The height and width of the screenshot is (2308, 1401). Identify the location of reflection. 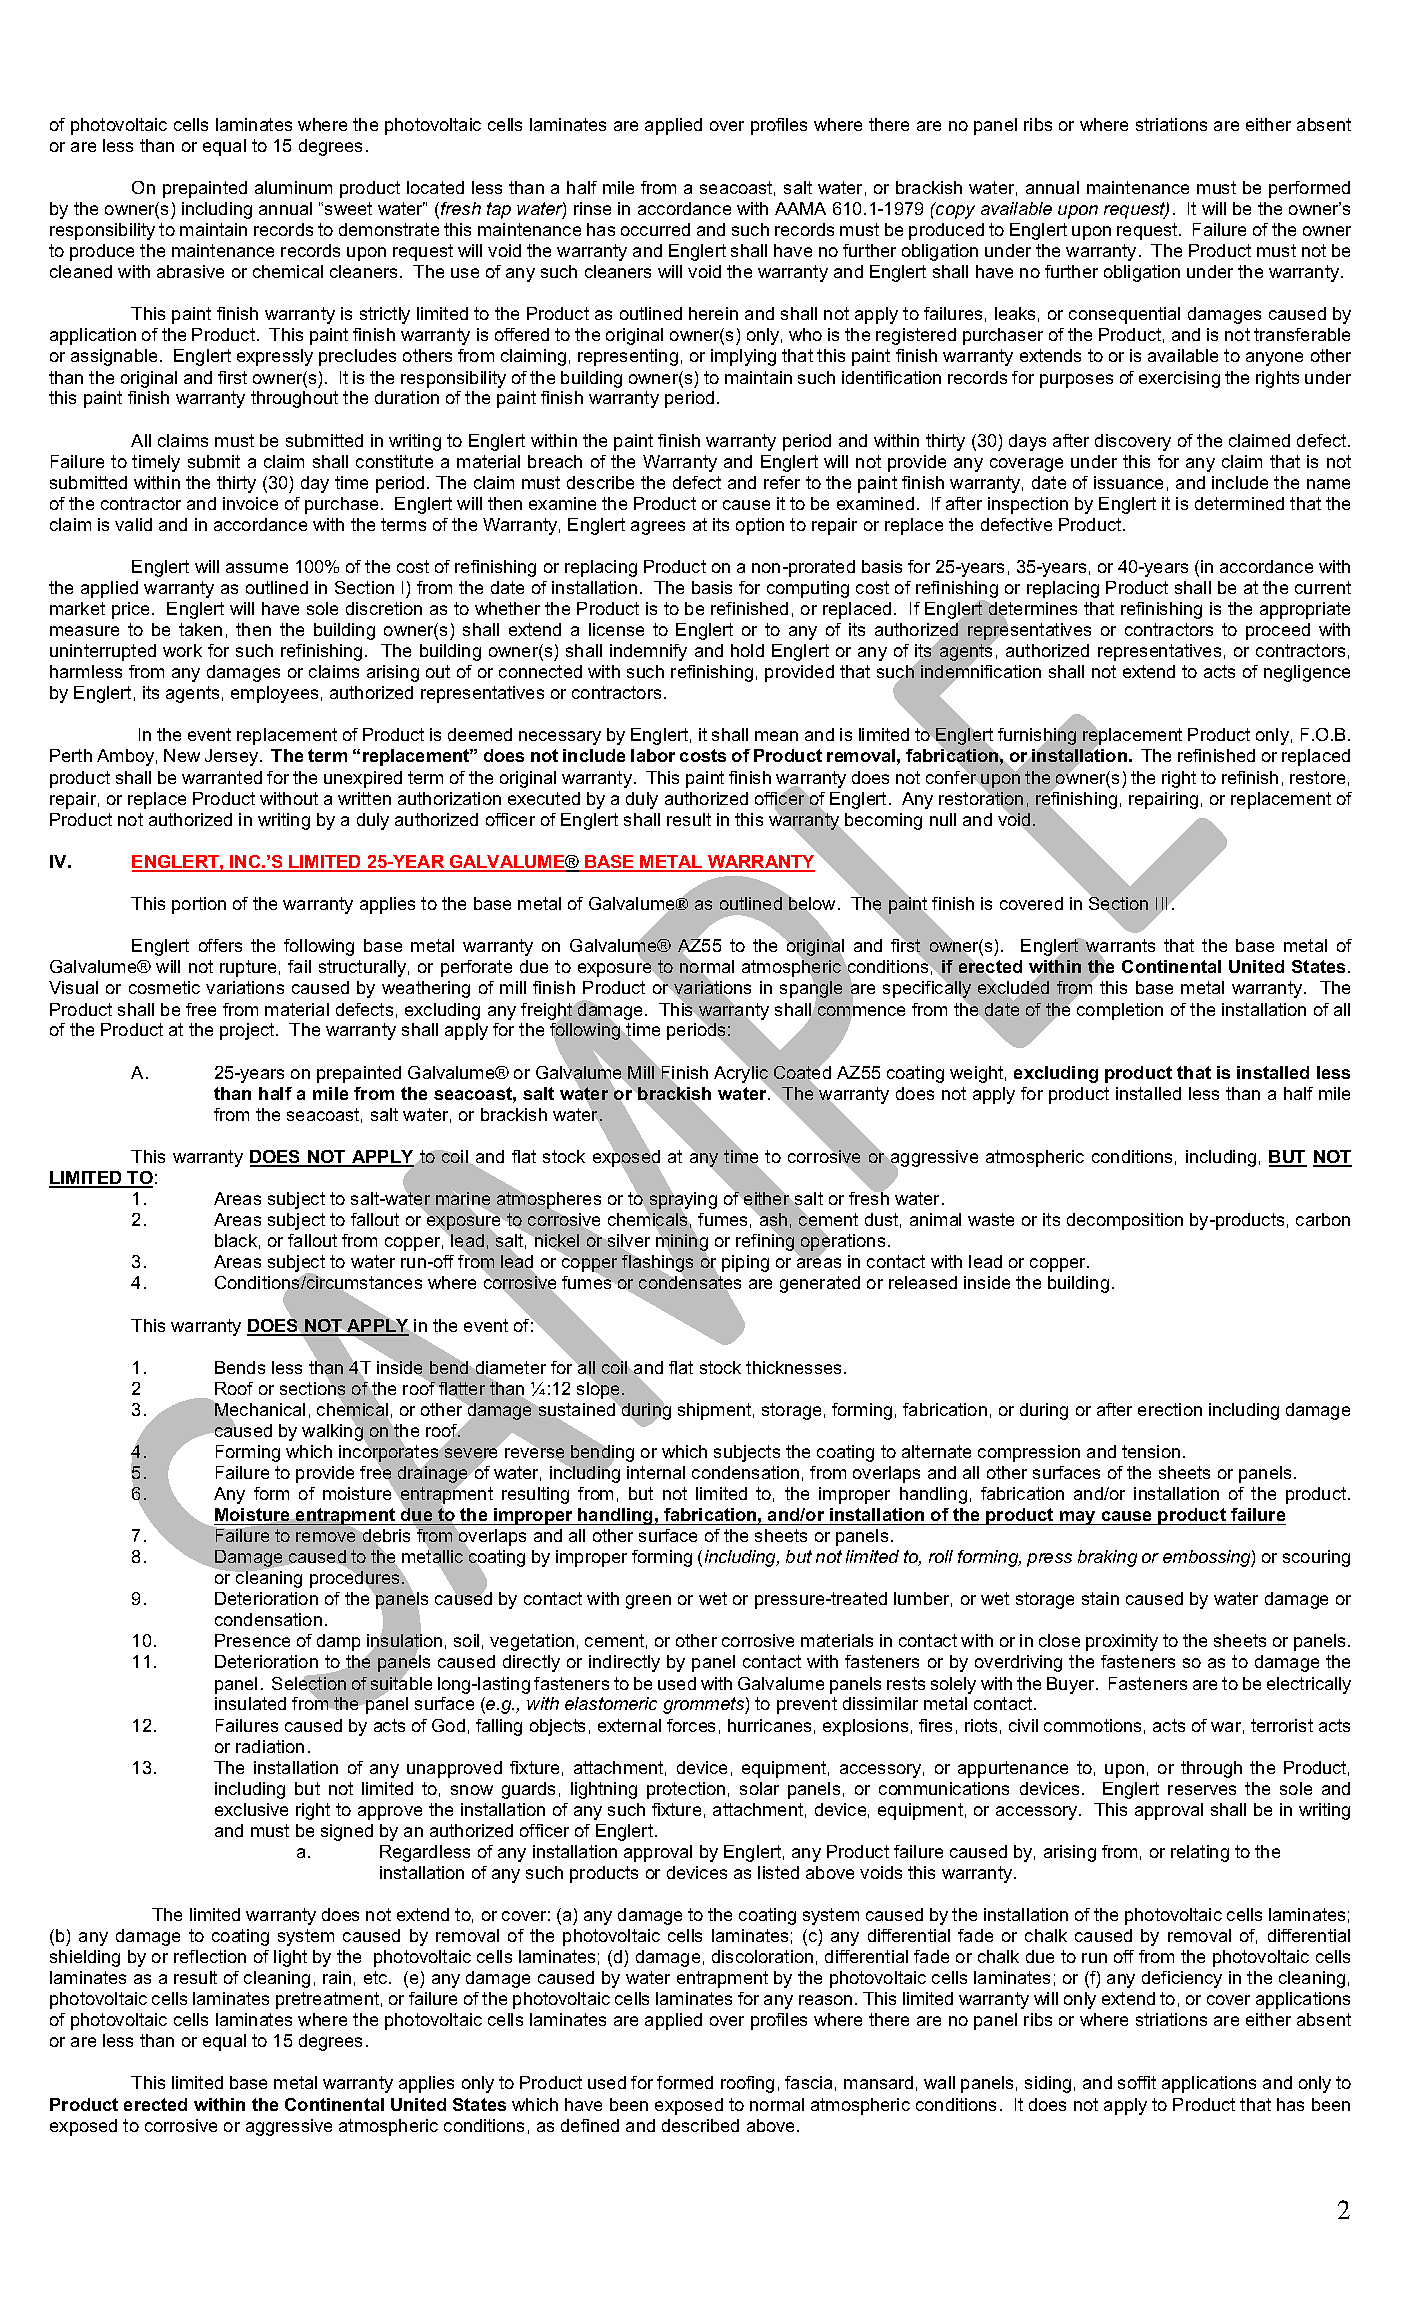
(210, 1956).
